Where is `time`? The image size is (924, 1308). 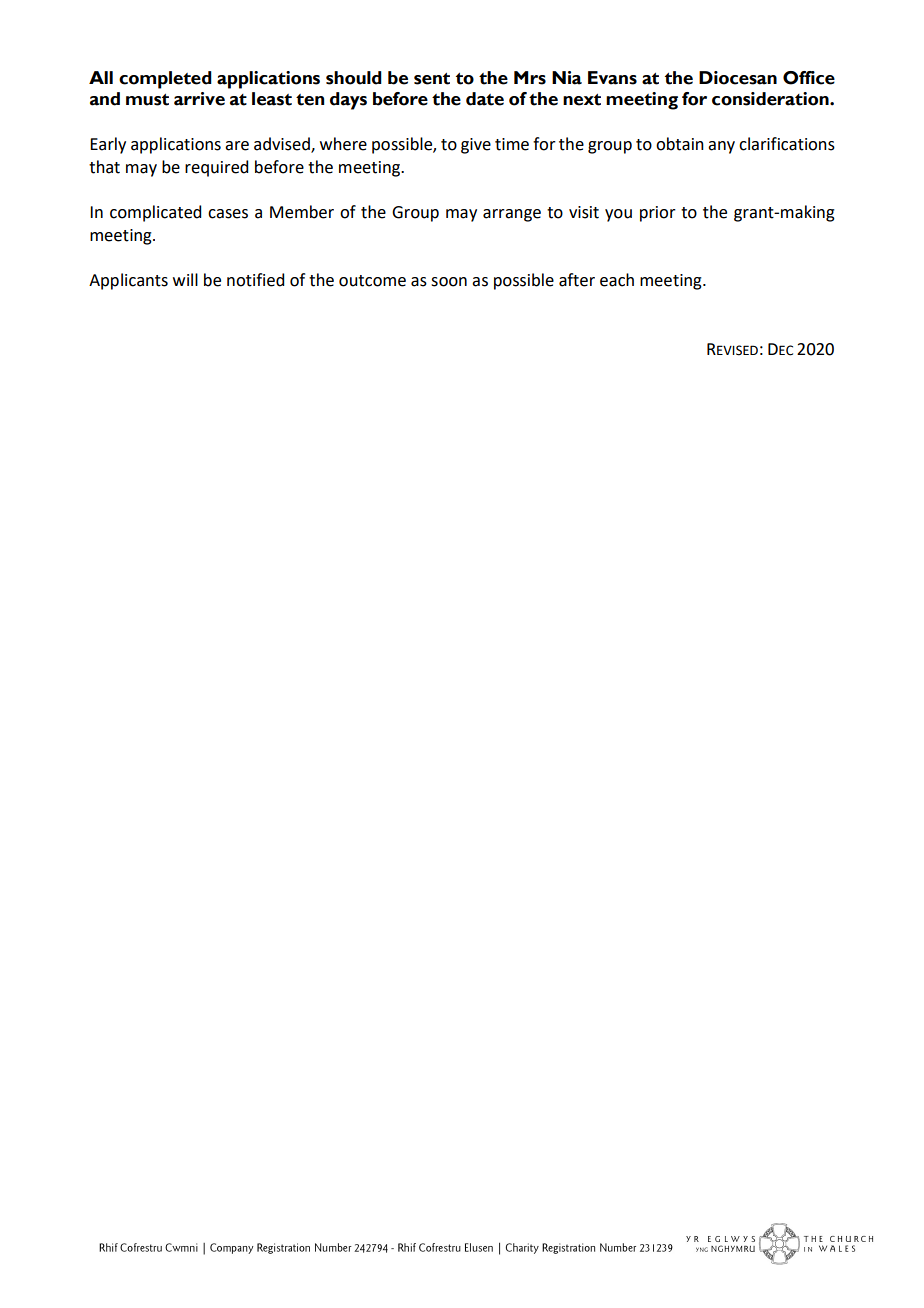 time is located at coordinates (512, 144).
